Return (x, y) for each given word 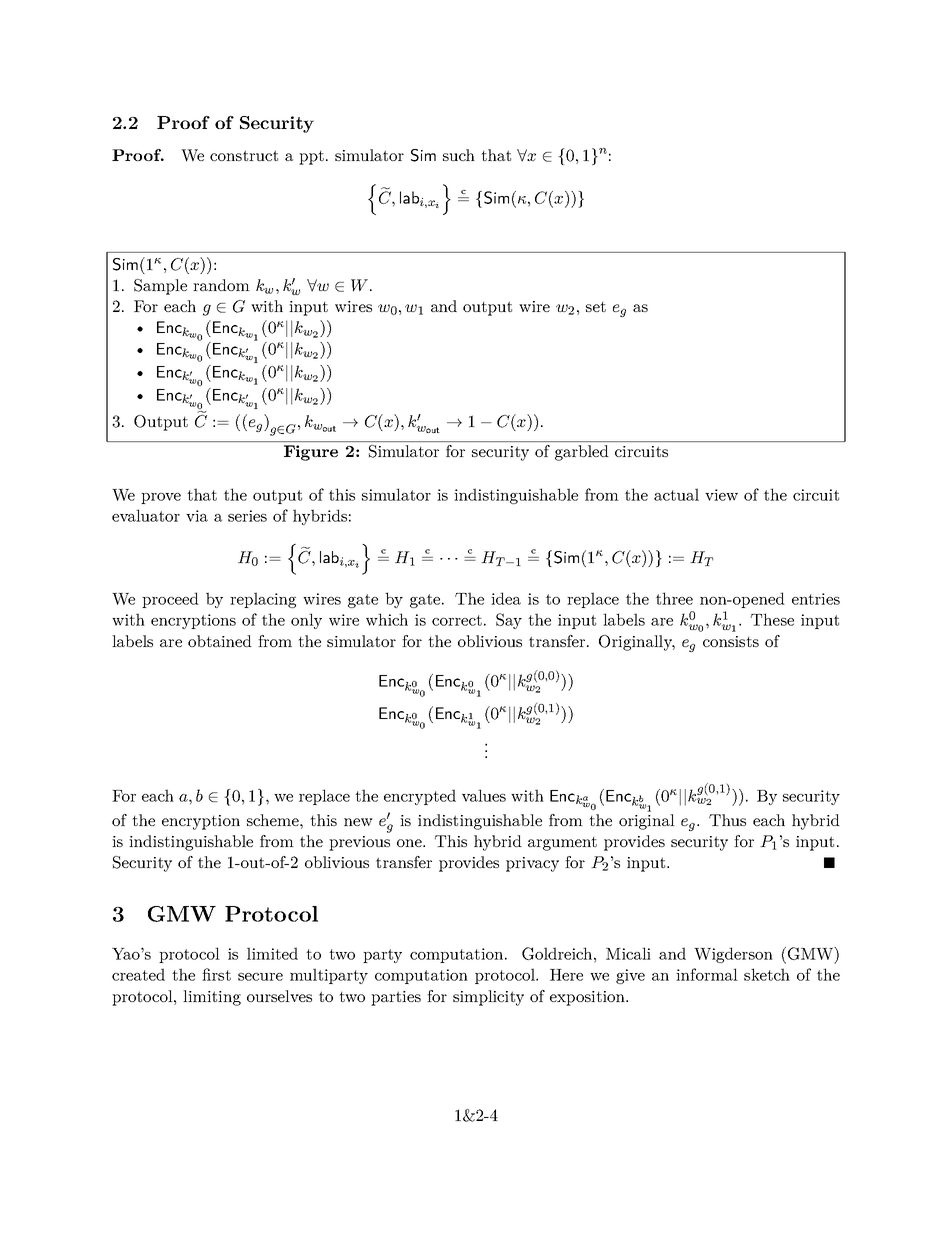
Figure (311, 453)
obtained (220, 641)
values (484, 795)
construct (244, 155)
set (596, 306)
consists (731, 641)
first (216, 974)
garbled (581, 453)
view (721, 495)
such (459, 155)
